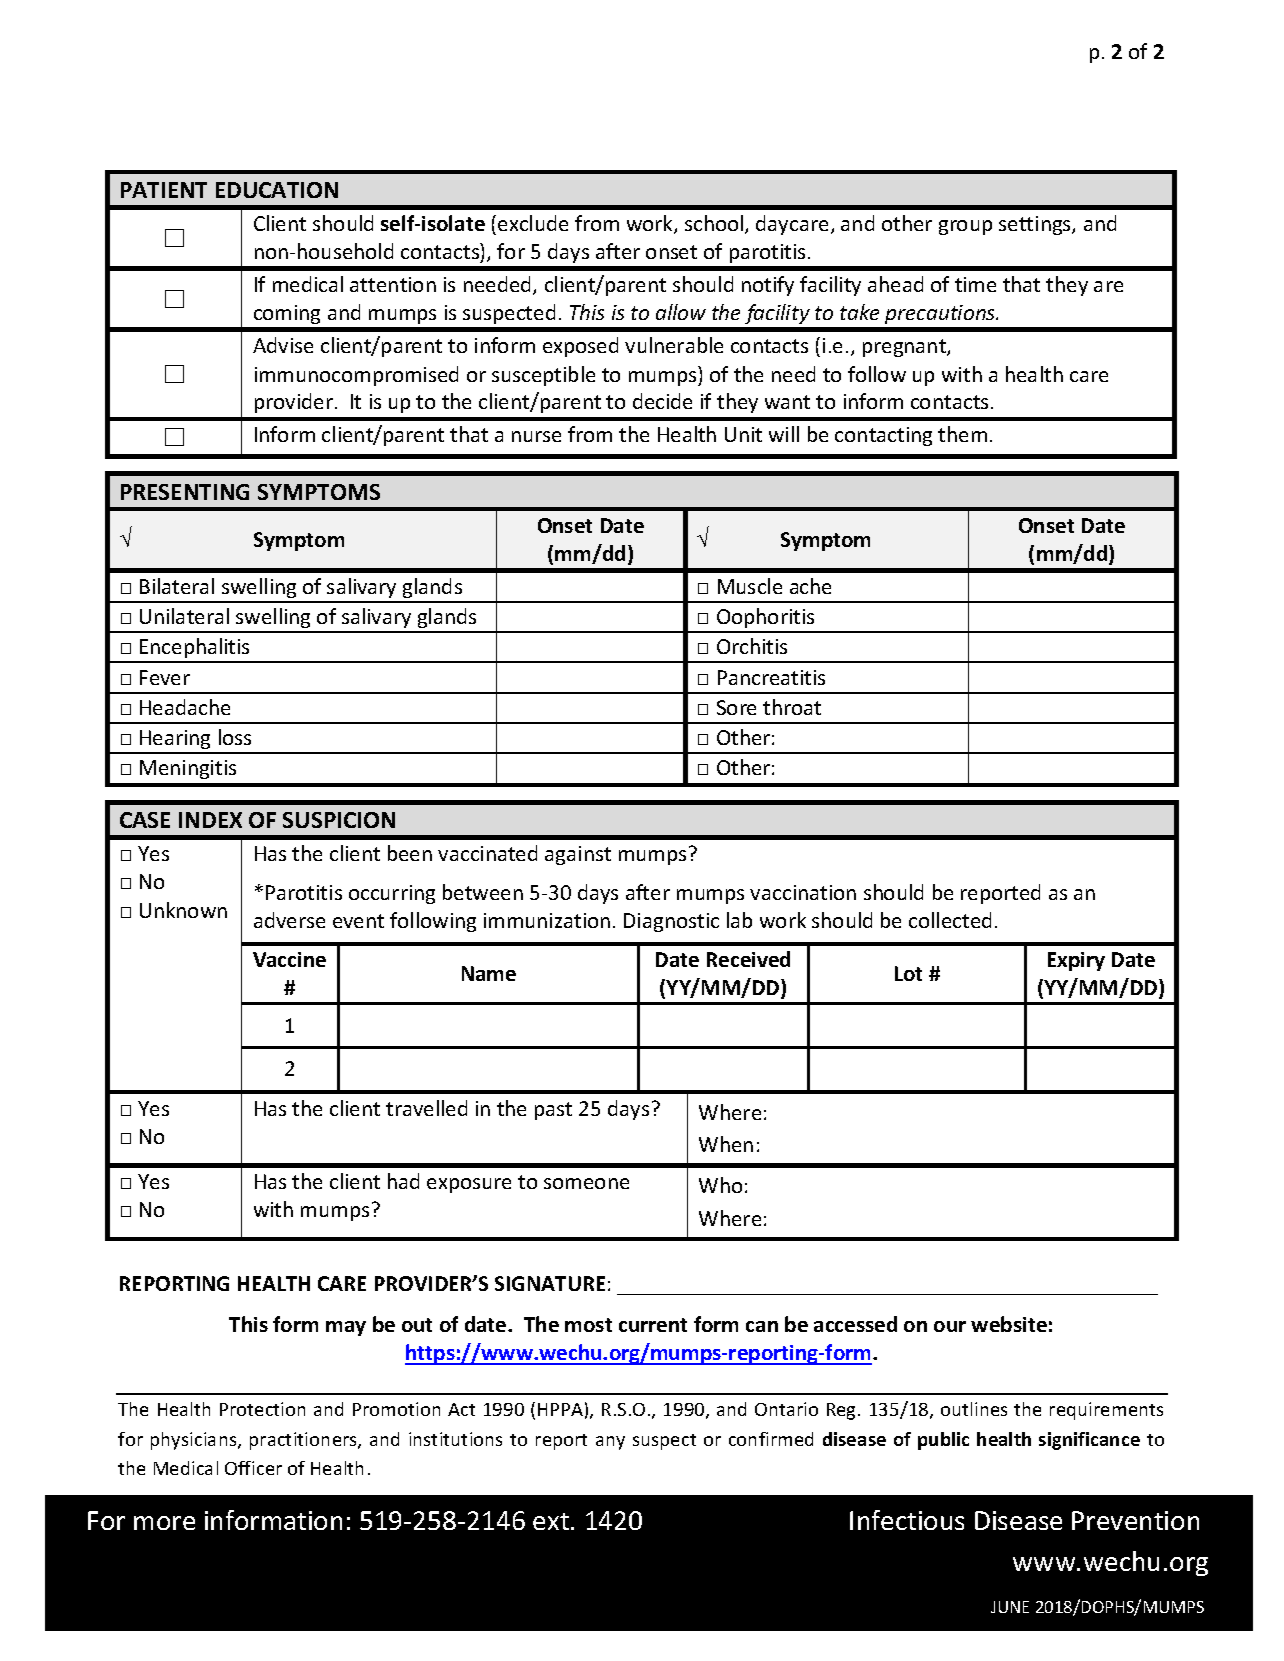 The image size is (1284, 1661). Describe the element at coordinates (164, 1523) in the screenshot. I see `more` at that location.
